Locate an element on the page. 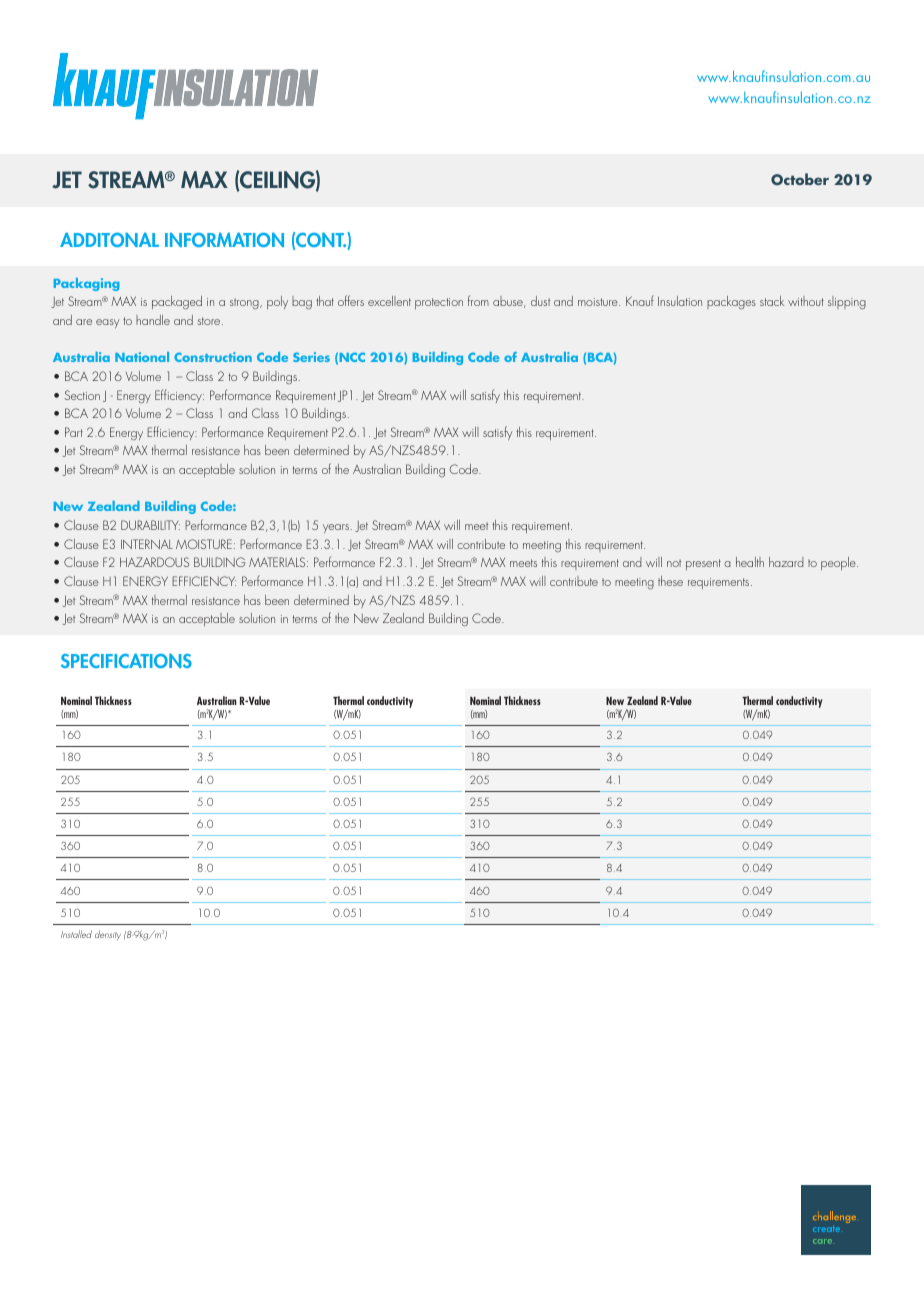 This document has width=924, height=1308. density is located at coordinates (108, 935).
